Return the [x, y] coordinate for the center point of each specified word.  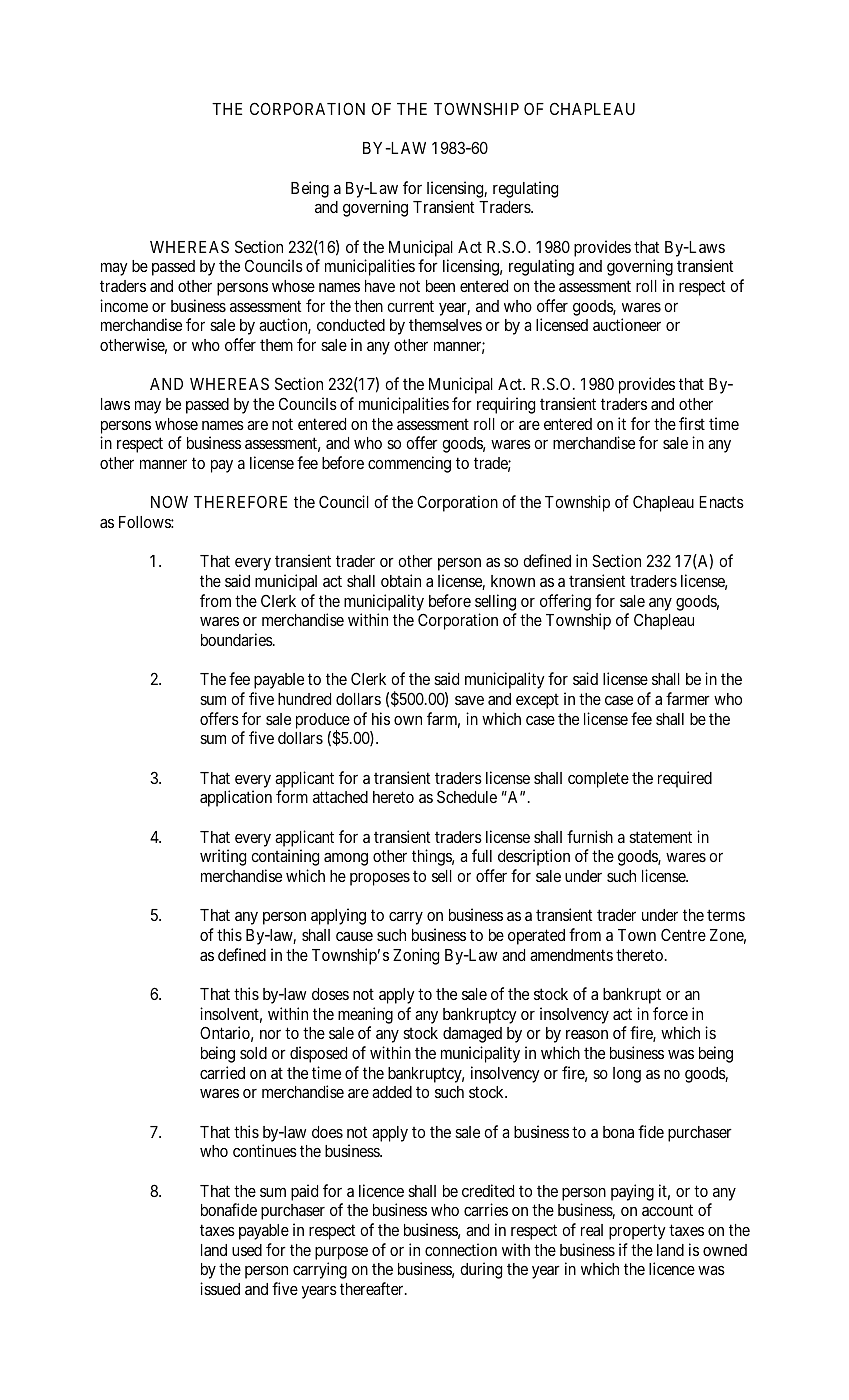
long [627, 1075]
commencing [409, 464]
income [124, 305]
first [692, 423]
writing [223, 857]
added [392, 1092]
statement [660, 837]
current [410, 306]
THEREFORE [240, 502]
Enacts [721, 502]
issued [220, 1288]
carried [222, 1072]
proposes [380, 879]
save [469, 700]
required [685, 779]
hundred [304, 699]
